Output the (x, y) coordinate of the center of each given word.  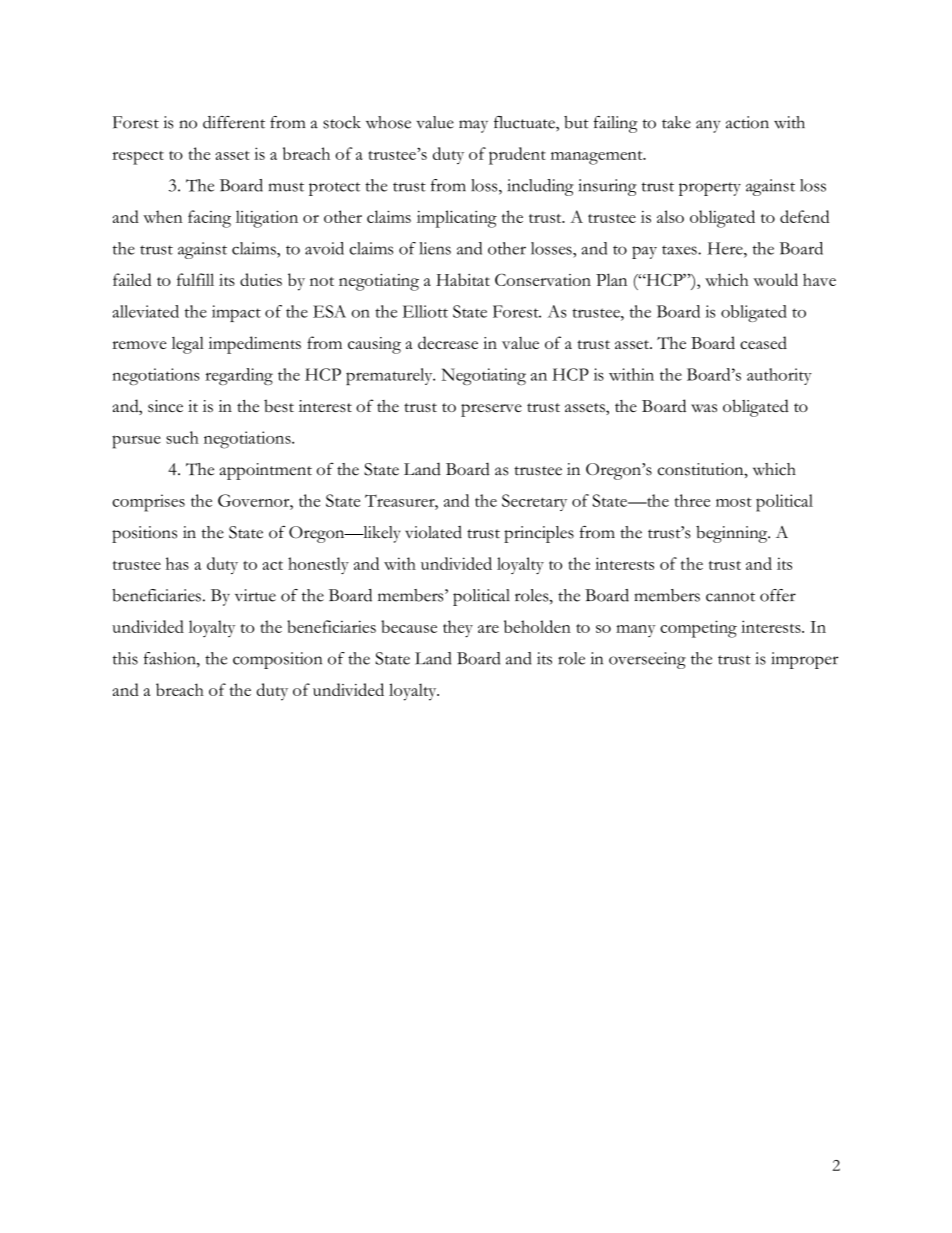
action (747, 122)
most (734, 502)
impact (236, 313)
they (458, 629)
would (775, 279)
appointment (266, 471)
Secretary (534, 502)
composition (277, 660)
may (473, 126)
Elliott (425, 311)
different (234, 122)
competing (698, 629)
